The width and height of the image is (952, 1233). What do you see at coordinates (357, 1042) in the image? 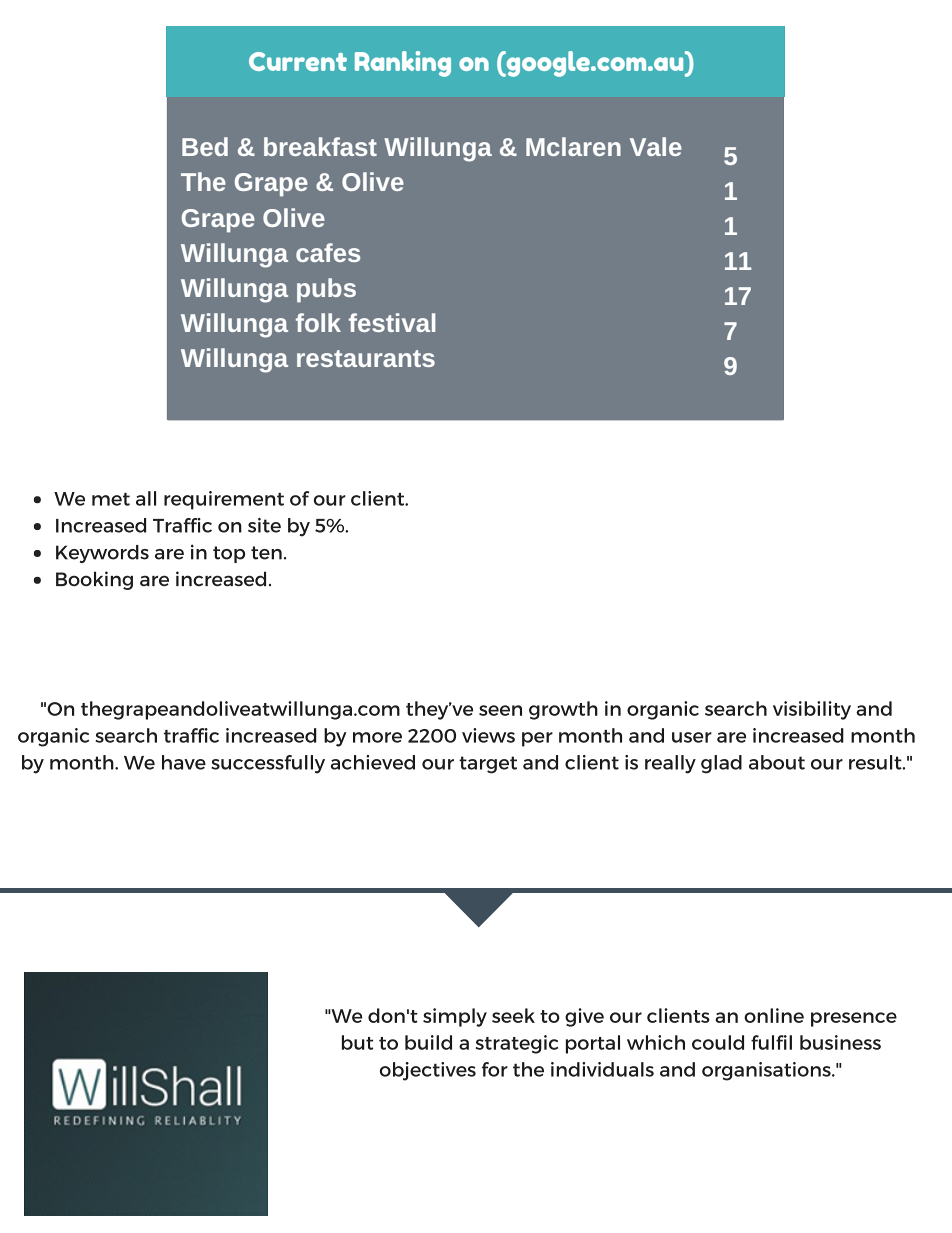
I see `but` at bounding box center [357, 1042].
